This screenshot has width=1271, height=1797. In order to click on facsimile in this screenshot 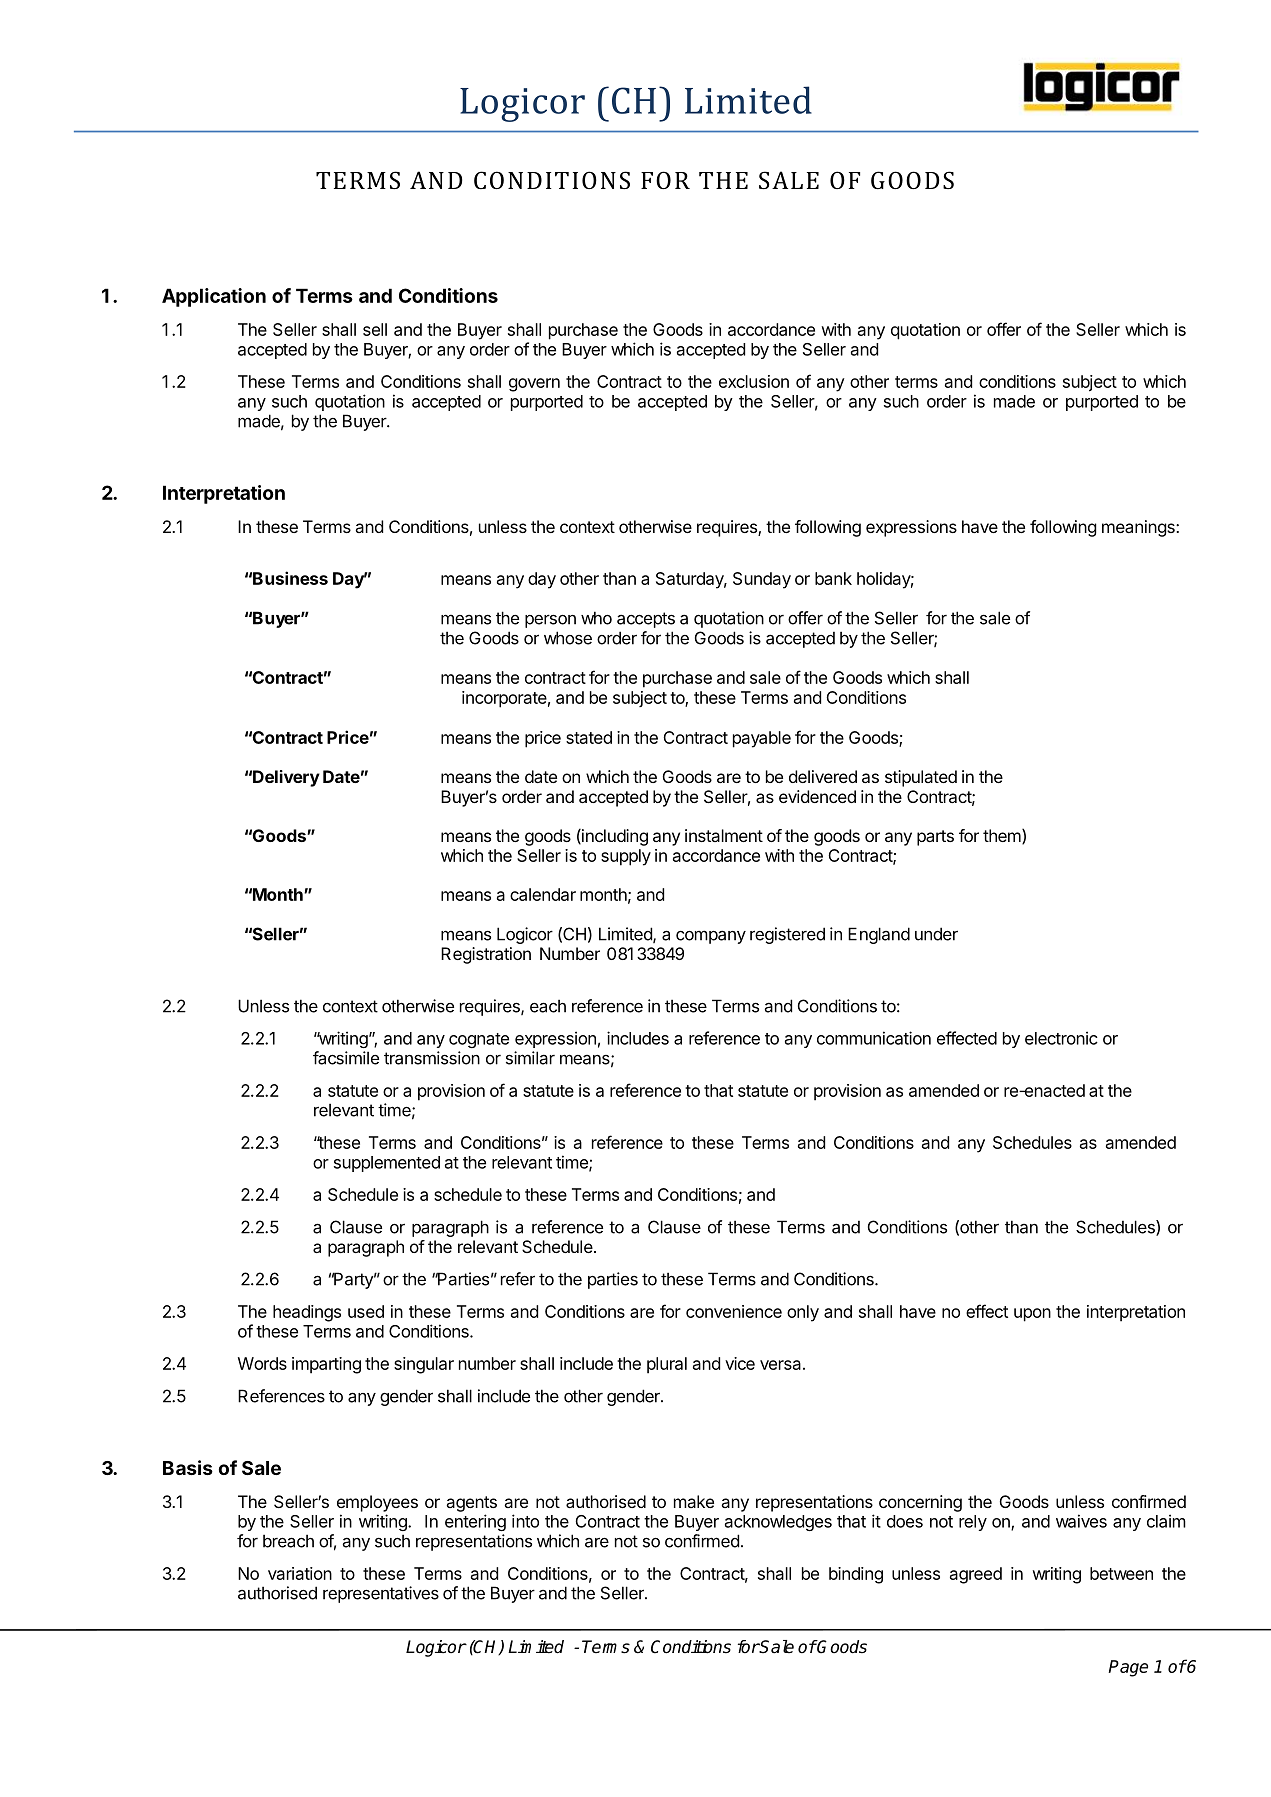, I will do `click(346, 1058)`.
